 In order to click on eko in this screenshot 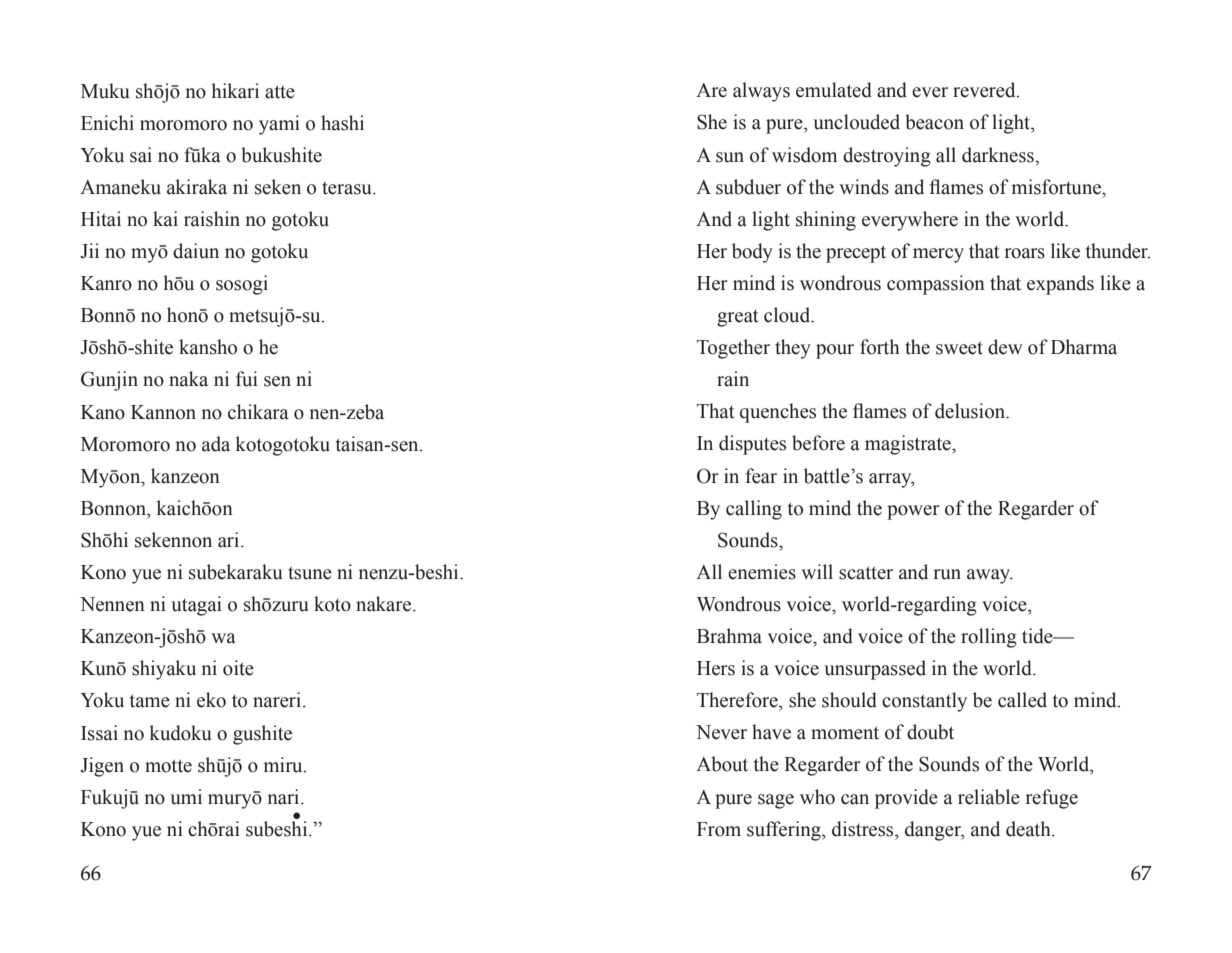, I will do `click(211, 700)`.
